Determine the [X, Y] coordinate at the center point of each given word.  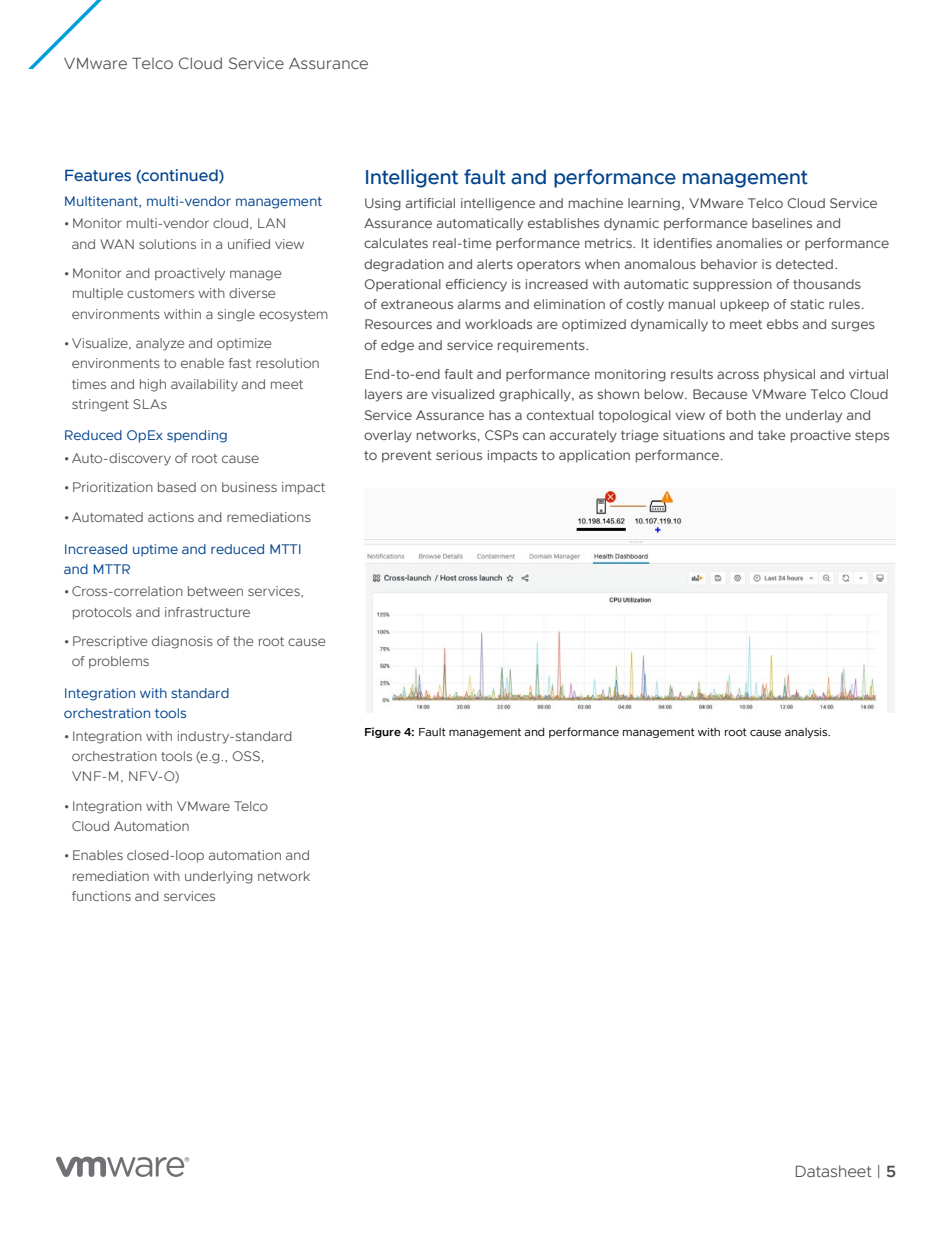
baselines [782, 223]
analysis [807, 733]
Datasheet [834, 1171]
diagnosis [182, 642]
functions [101, 896]
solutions [167, 244]
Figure [383, 732]
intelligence [498, 204]
